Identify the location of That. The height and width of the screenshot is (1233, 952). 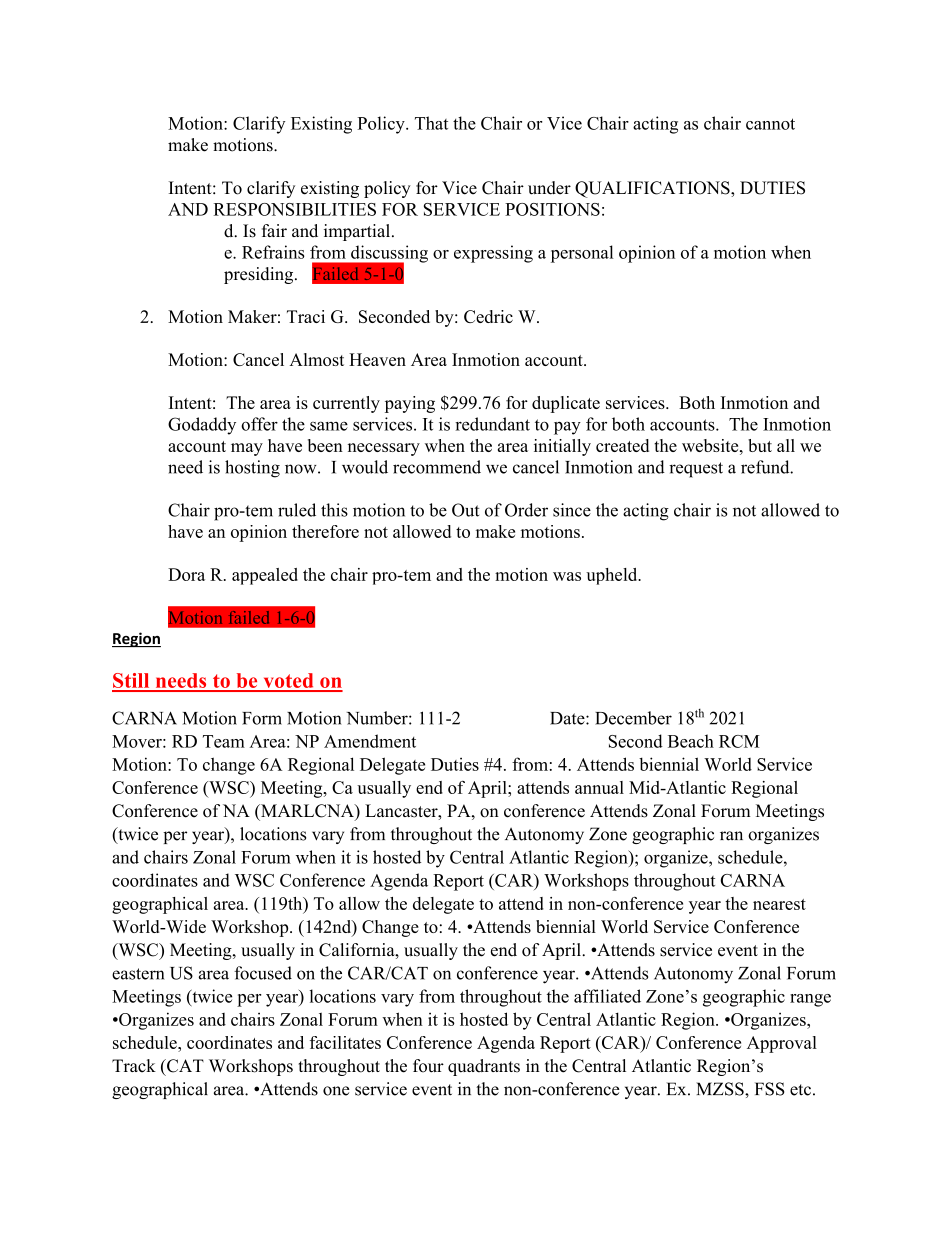
(431, 123).
